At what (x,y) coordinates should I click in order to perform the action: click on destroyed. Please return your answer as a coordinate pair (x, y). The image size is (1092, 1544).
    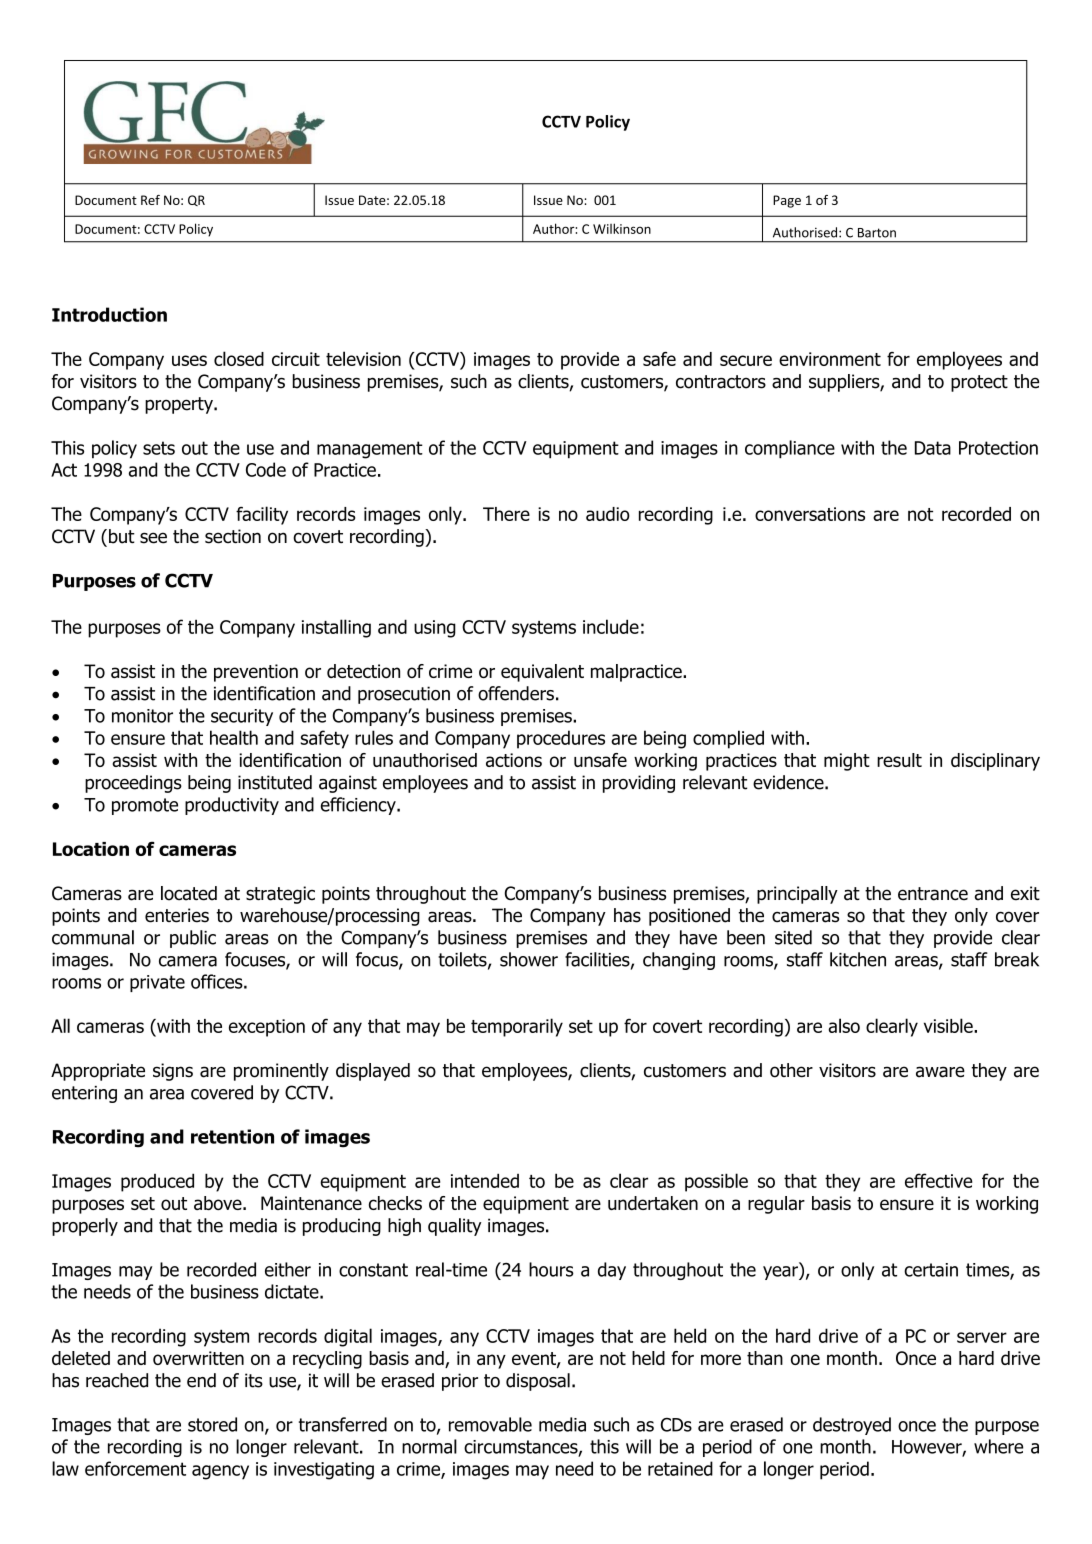
    Looking at the image, I should click on (852, 1426).
